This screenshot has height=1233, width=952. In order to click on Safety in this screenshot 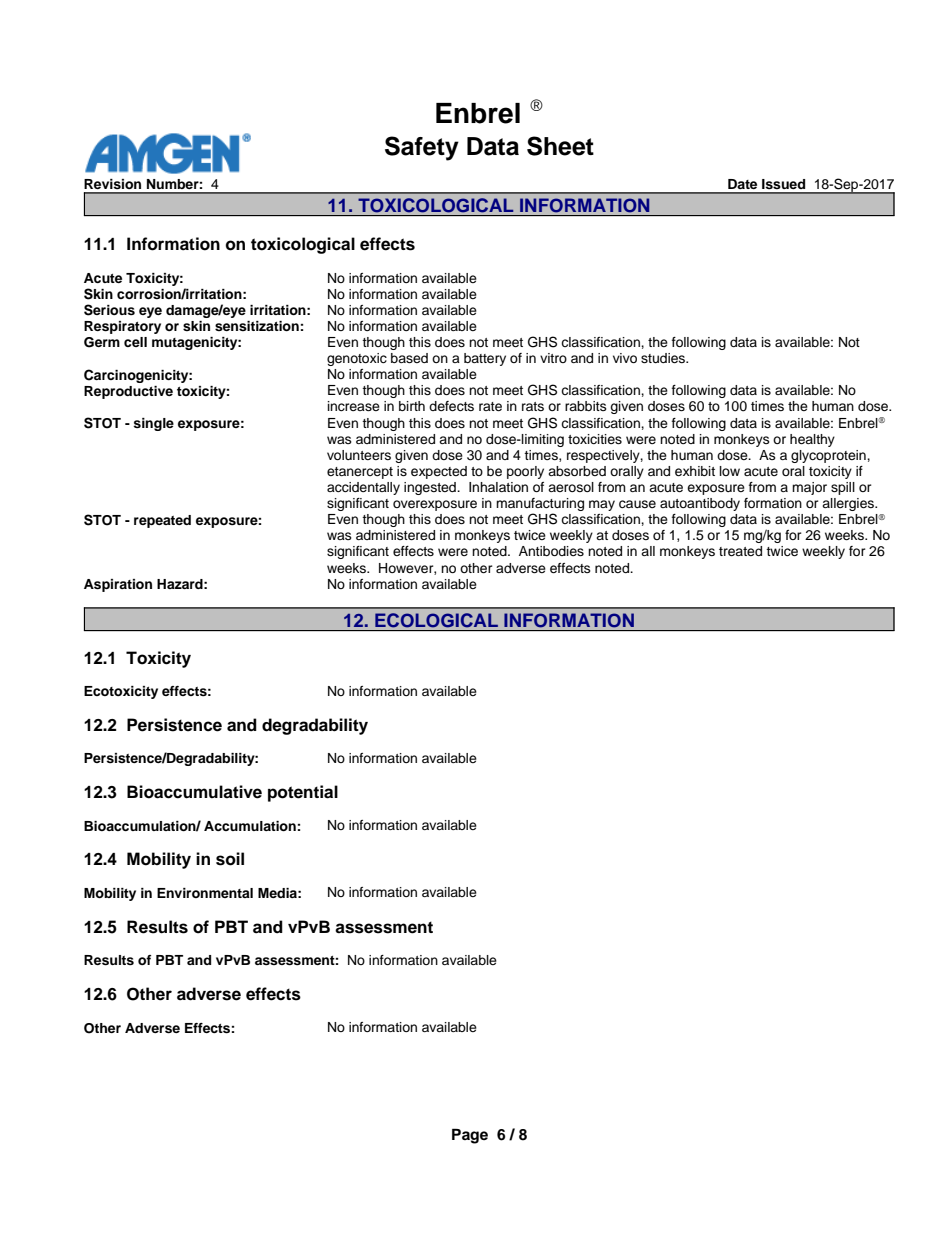, I will do `click(422, 148)`.
